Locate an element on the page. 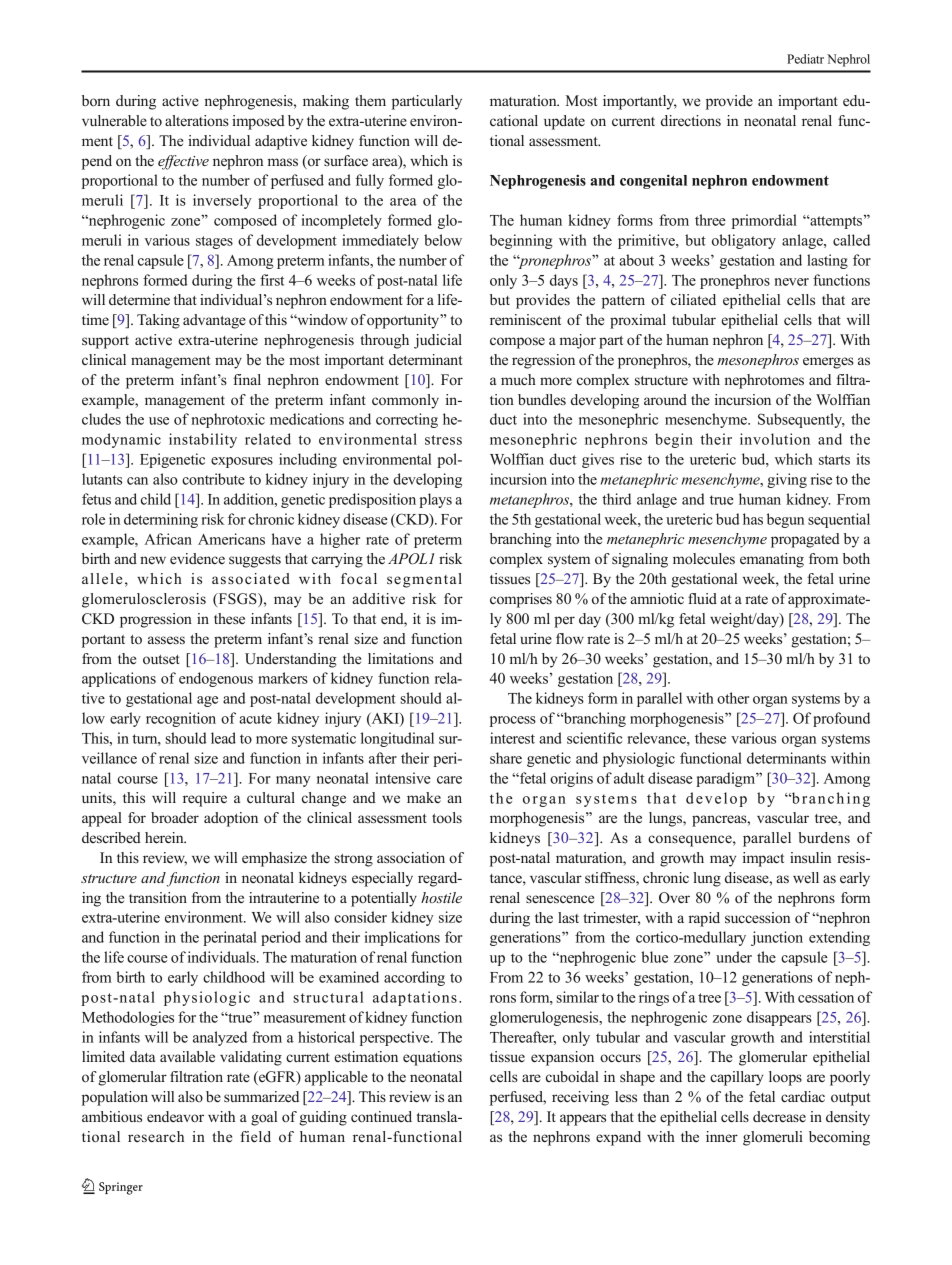  vulnerable is located at coordinates (114, 121).
